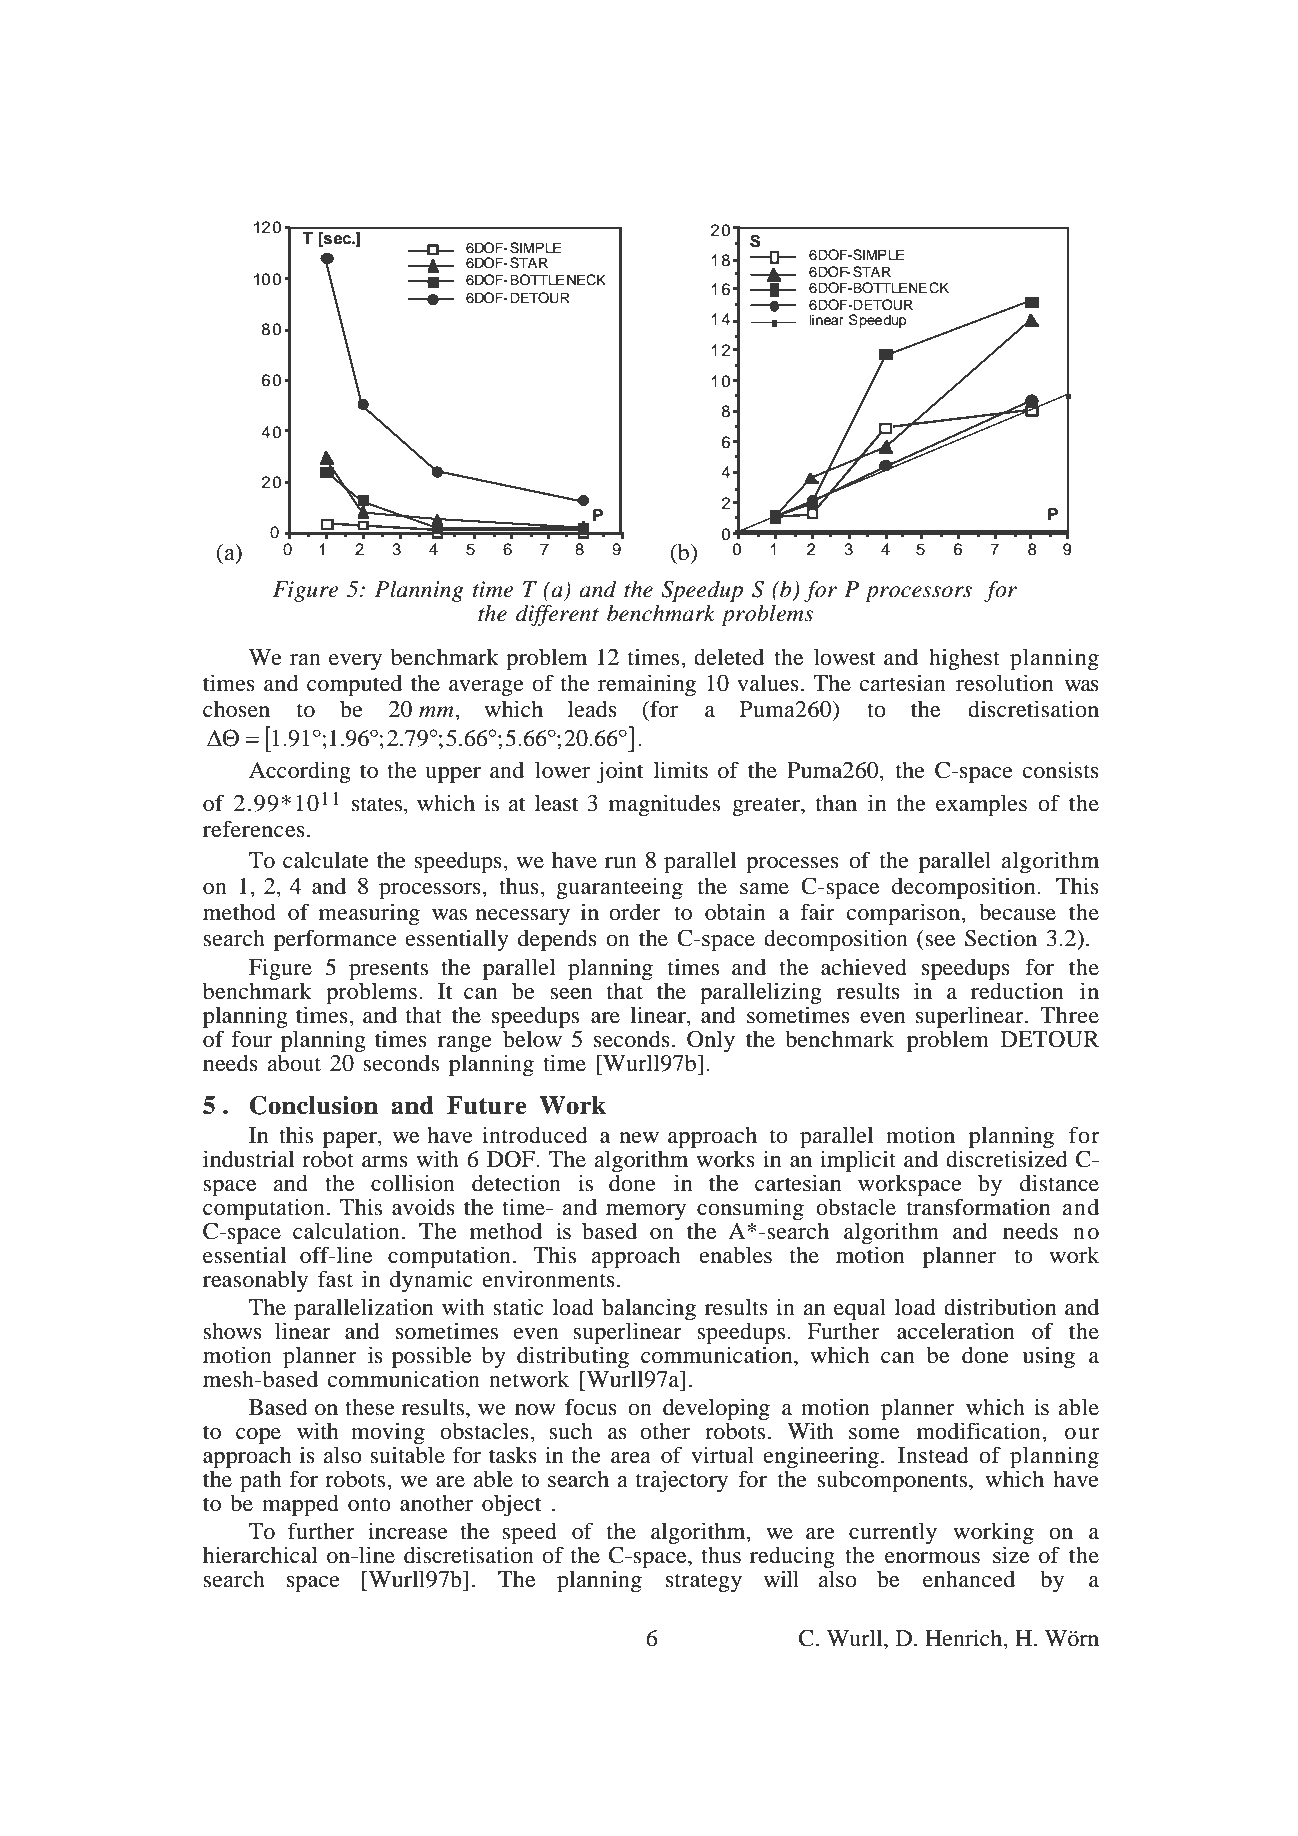 The width and height of the screenshot is (1298, 1836). What do you see at coordinates (647, 685) in the screenshot?
I see `remaining` at bounding box center [647, 685].
